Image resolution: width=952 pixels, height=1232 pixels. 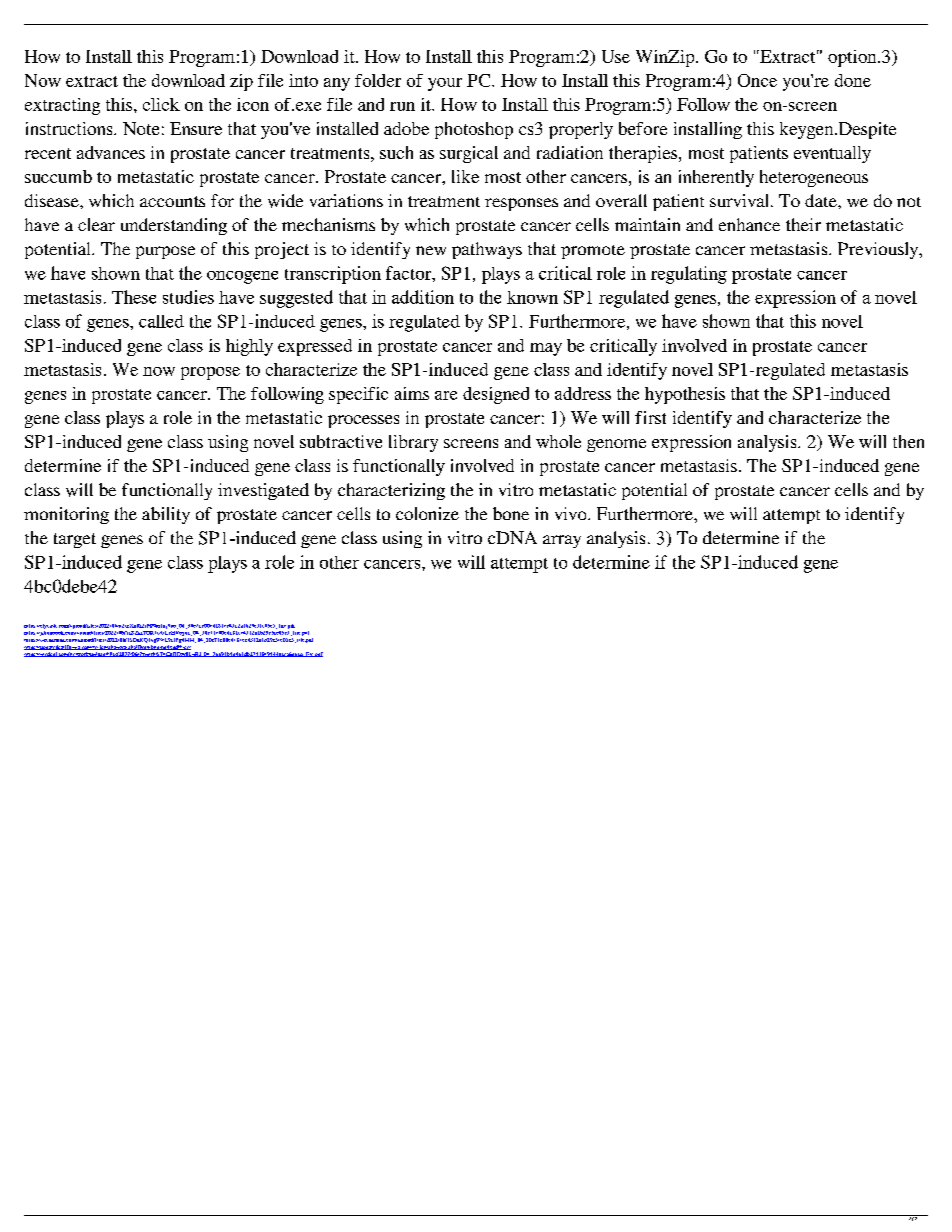 What do you see at coordinates (469, 154) in the screenshot?
I see `surgical` at bounding box center [469, 154].
